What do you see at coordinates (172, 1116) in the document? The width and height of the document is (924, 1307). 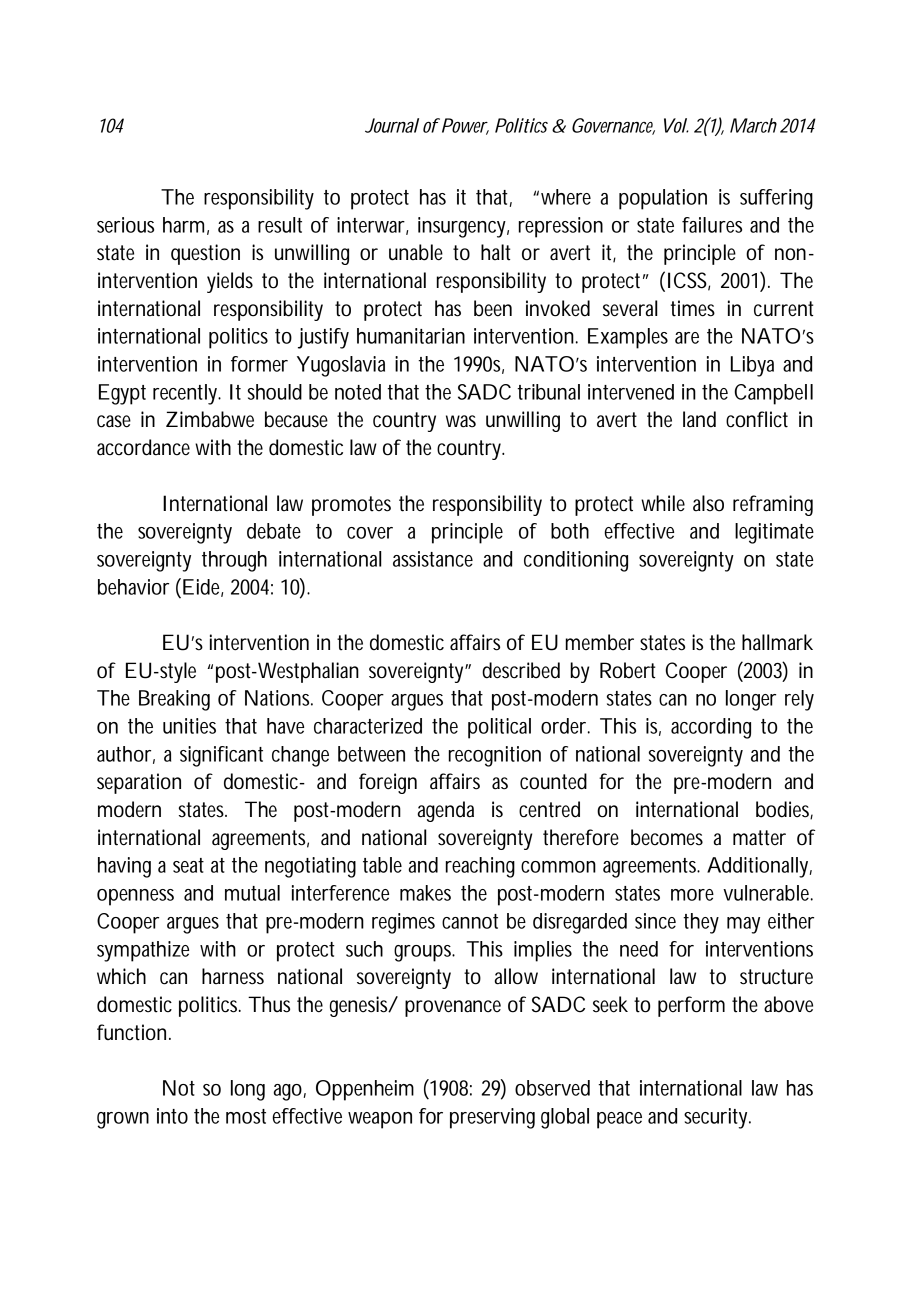 I see `into` at bounding box center [172, 1116].
